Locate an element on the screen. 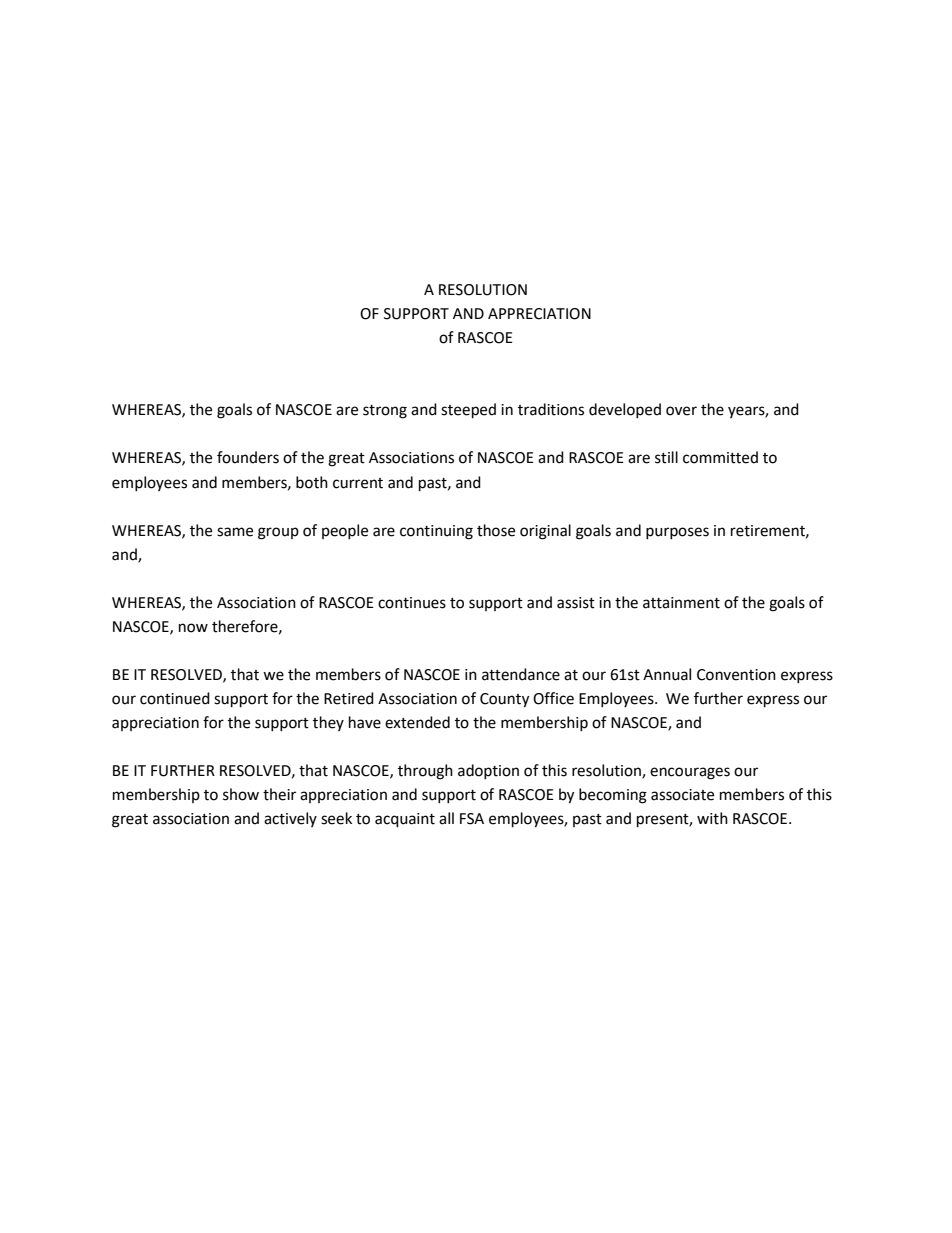 The image size is (952, 1233). attendance is located at coordinates (521, 674).
